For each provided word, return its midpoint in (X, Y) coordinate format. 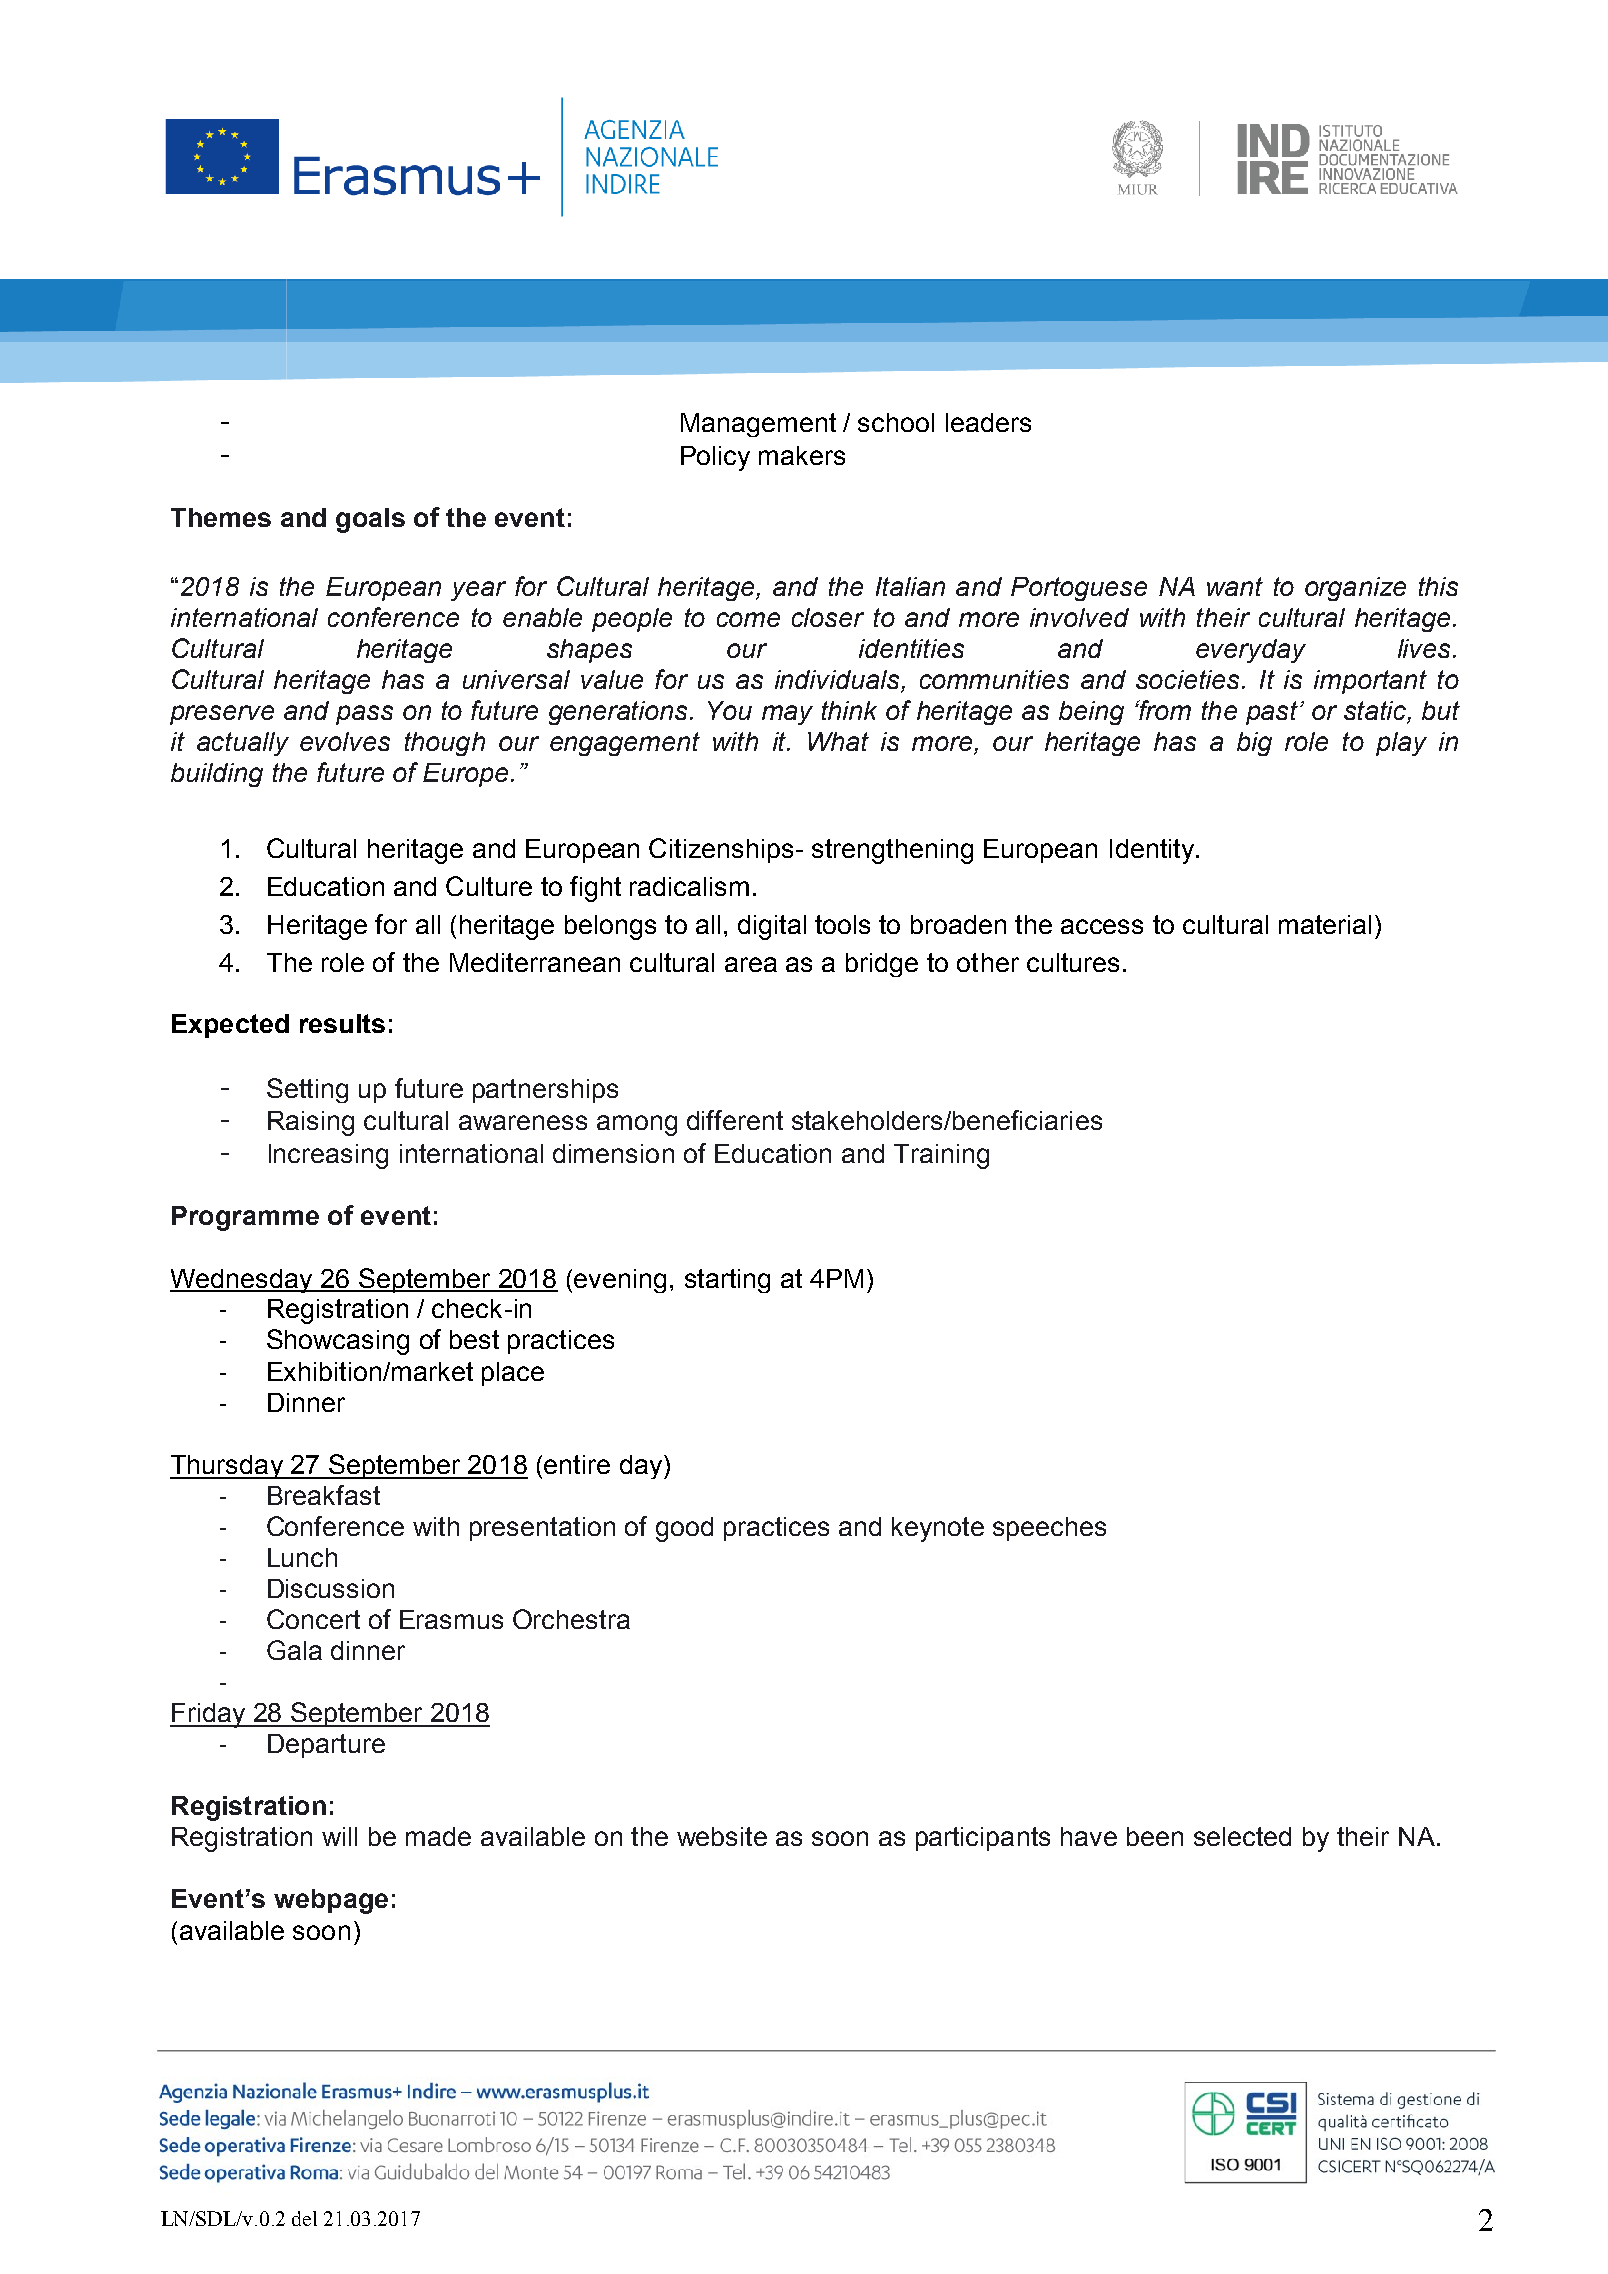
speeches (1049, 1529)
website (722, 1836)
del (304, 2218)
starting (727, 1281)
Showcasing (338, 1342)
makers (802, 455)
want (1235, 586)
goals (370, 520)
